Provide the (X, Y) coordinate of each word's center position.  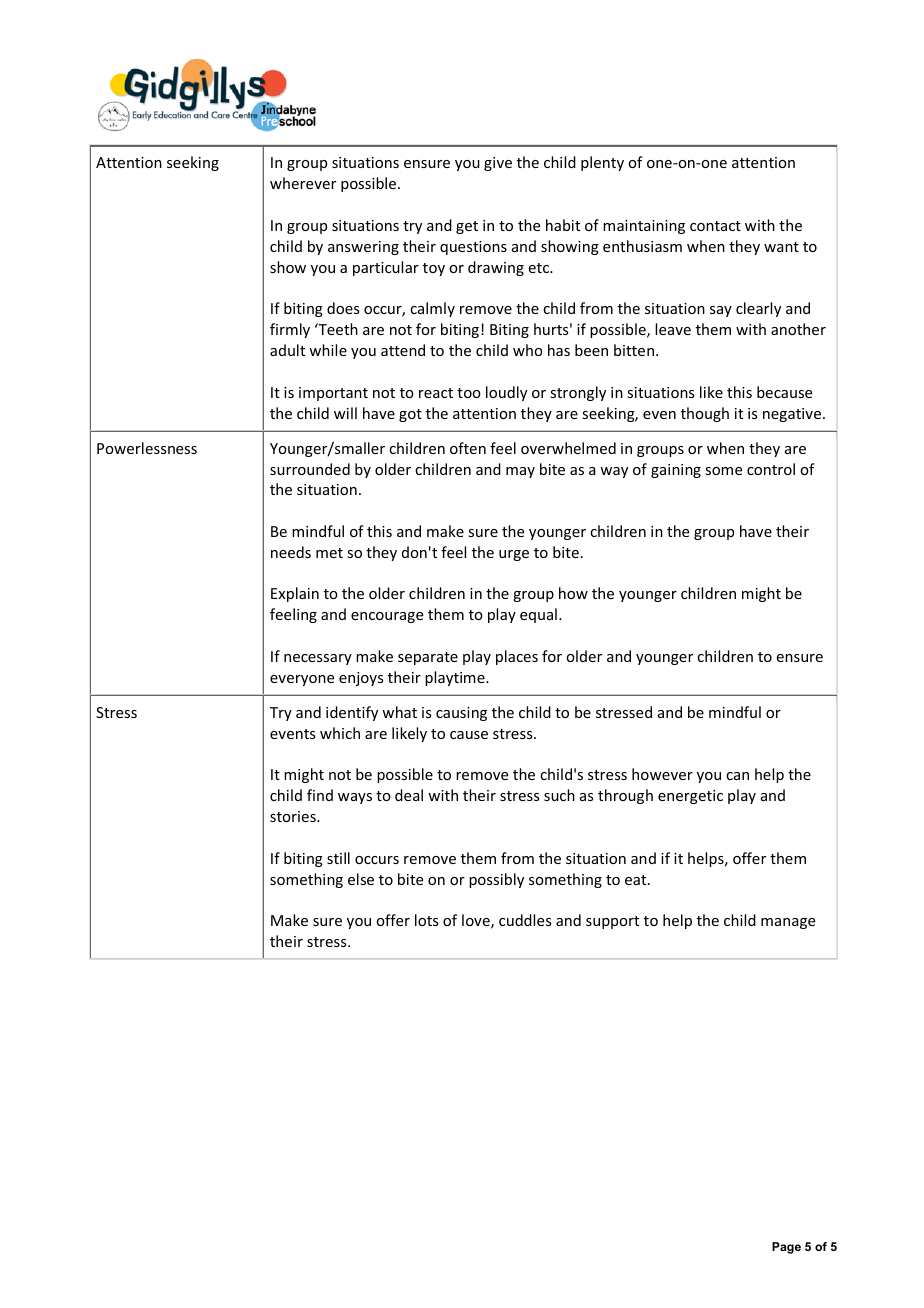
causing (461, 714)
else (361, 879)
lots (426, 920)
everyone (302, 680)
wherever (303, 183)
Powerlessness (147, 448)
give (498, 164)
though (705, 414)
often (468, 448)
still (338, 858)
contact (715, 226)
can (737, 776)
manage (788, 923)
